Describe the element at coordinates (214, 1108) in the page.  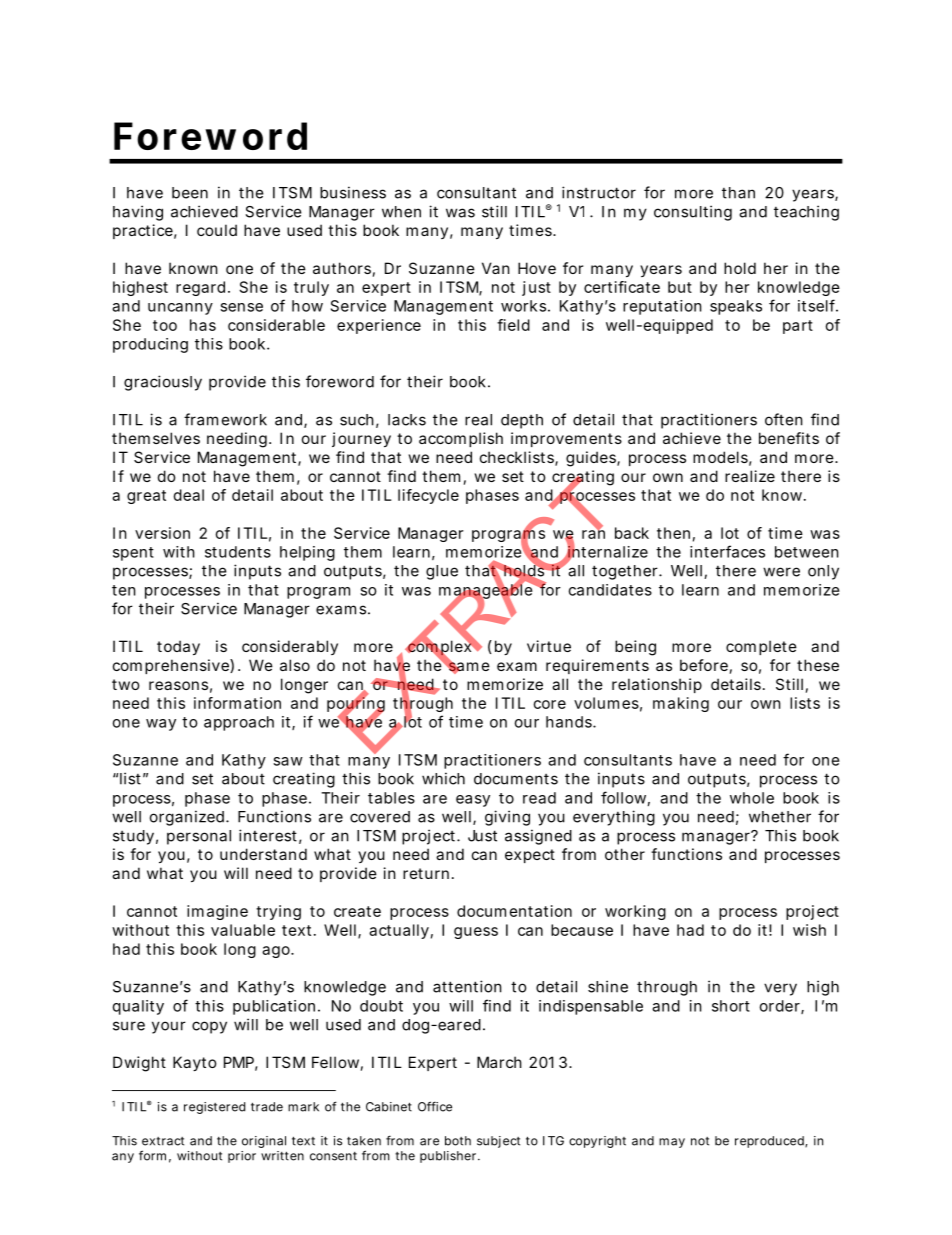
I see `registered` at that location.
